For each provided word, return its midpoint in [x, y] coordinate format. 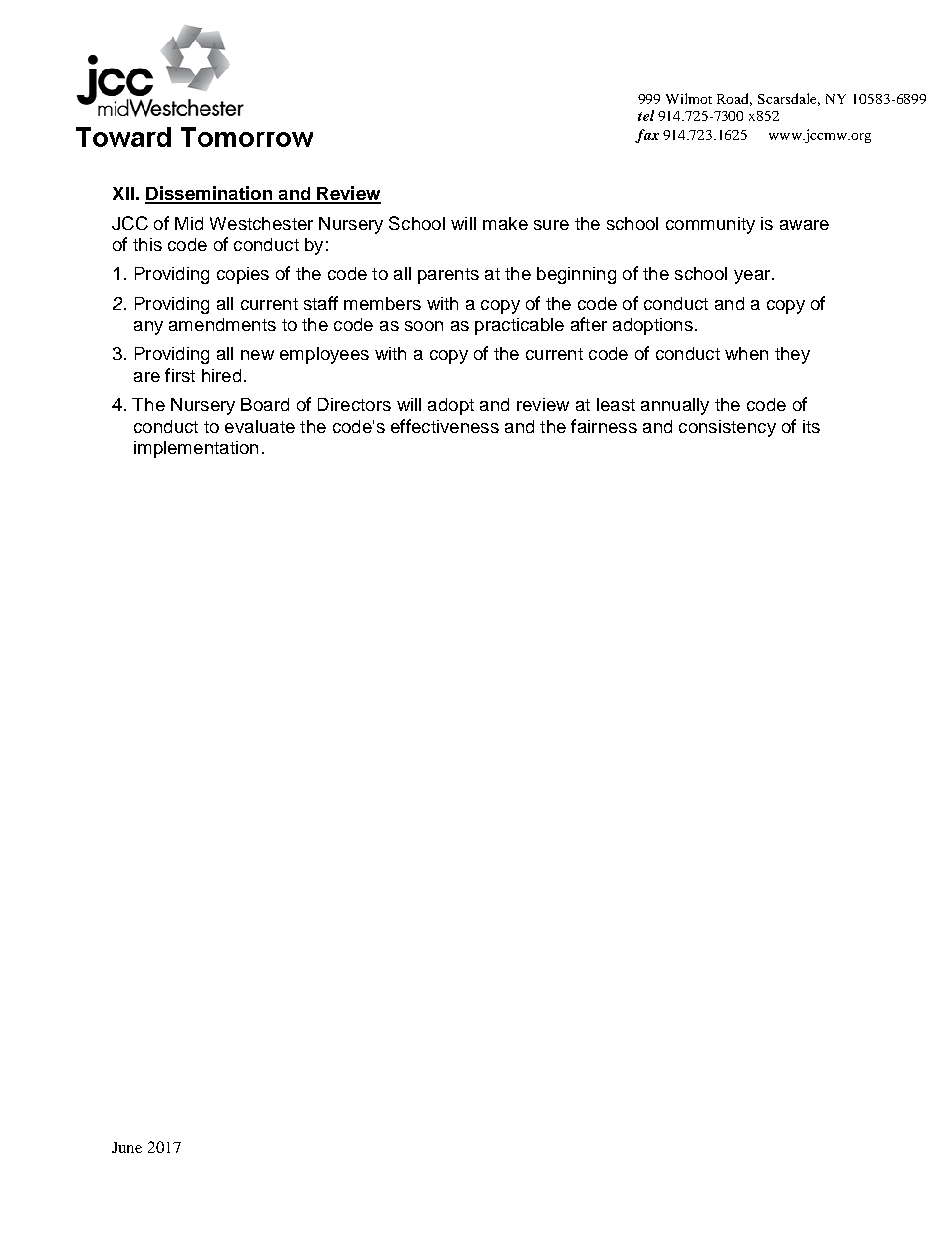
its [811, 426]
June [127, 1147]
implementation [196, 449]
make [505, 223]
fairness [604, 426]
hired [221, 375]
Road [734, 99]
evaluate [260, 426]
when [746, 353]
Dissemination [209, 194]
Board [265, 404]
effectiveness [445, 426]
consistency [727, 428]
